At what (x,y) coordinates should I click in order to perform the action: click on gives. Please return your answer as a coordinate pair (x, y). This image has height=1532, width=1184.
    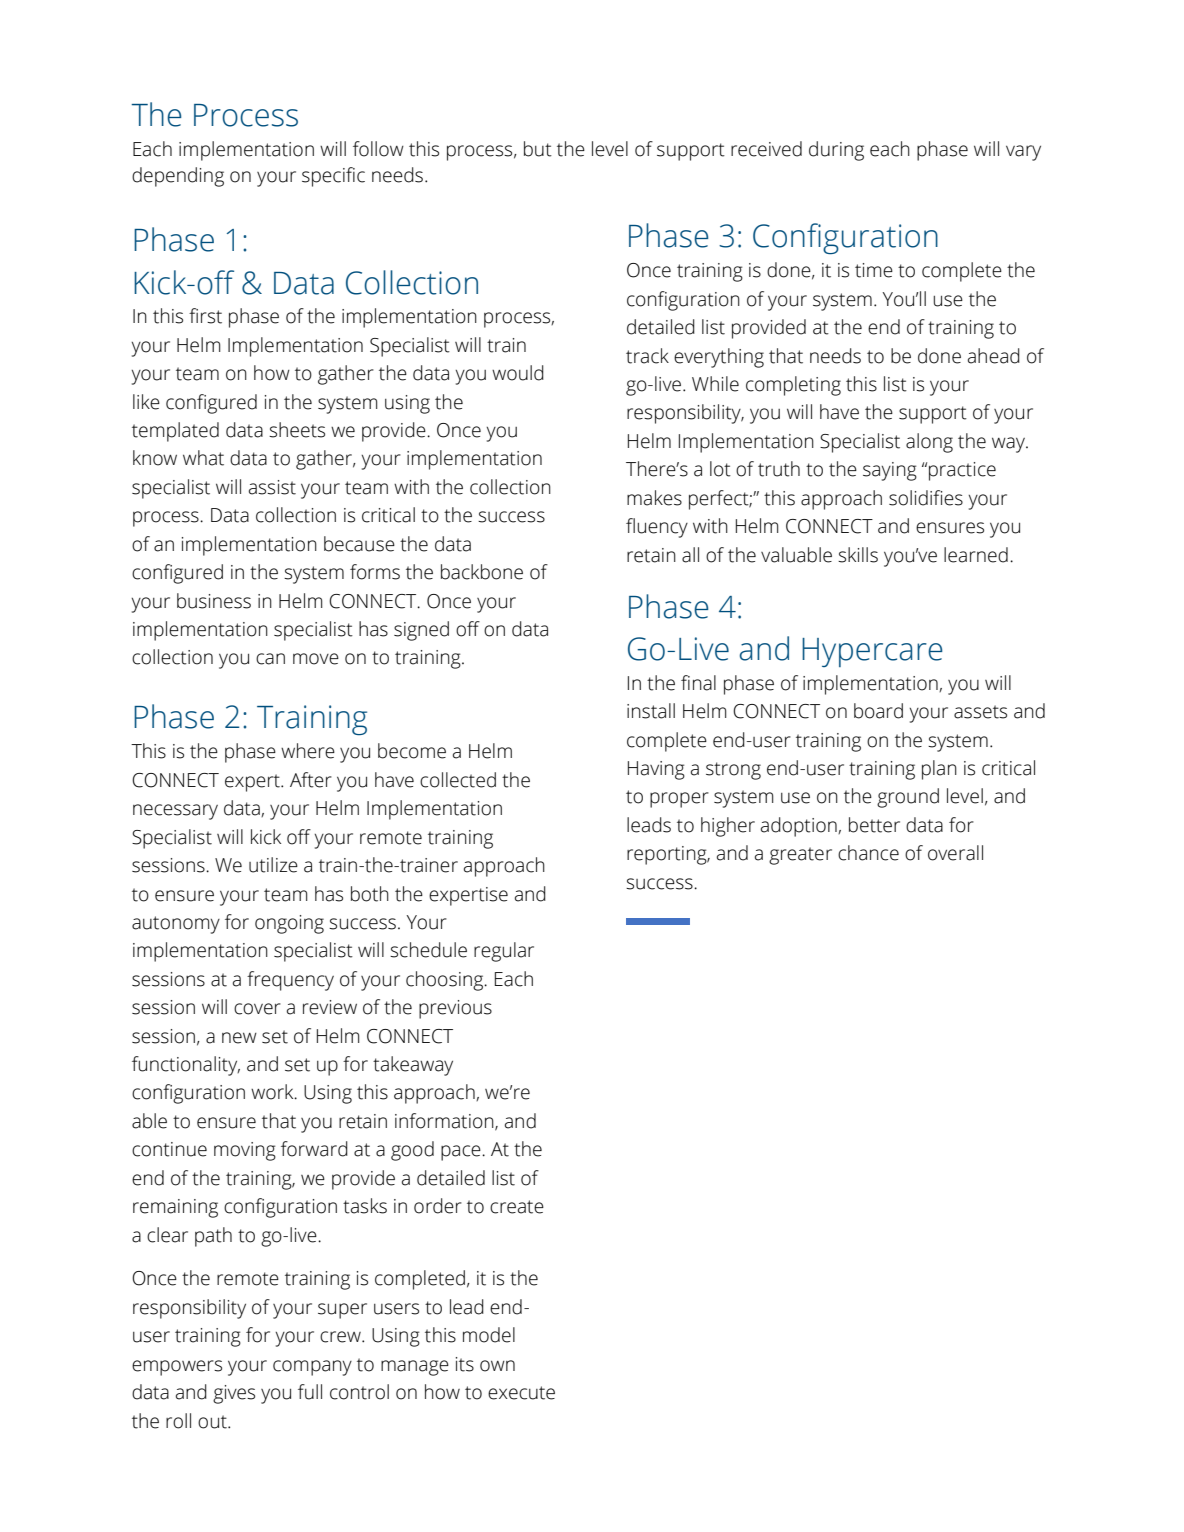
    Looking at the image, I should click on (234, 1394).
